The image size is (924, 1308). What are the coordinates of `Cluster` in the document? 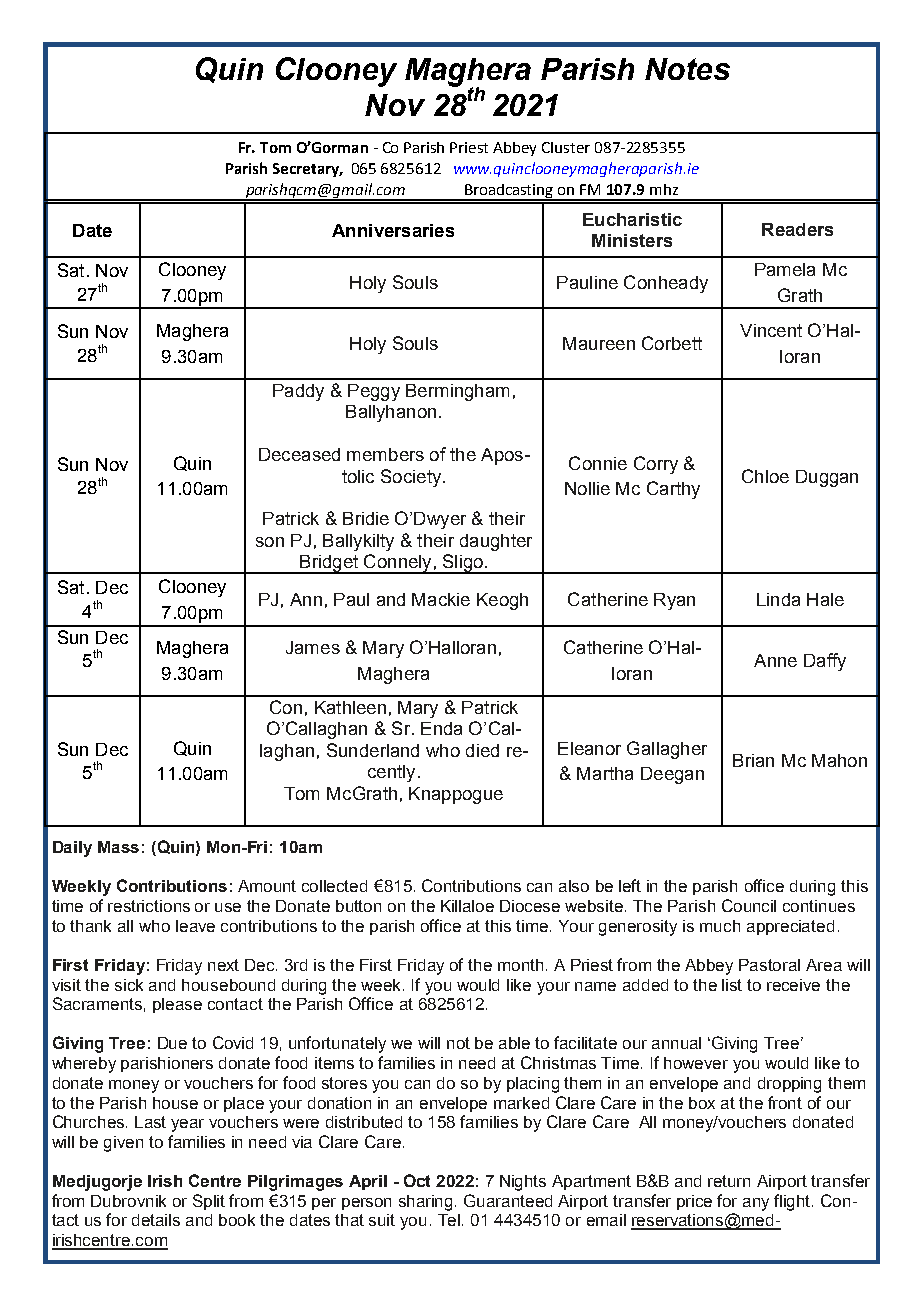 It's located at (566, 147).
